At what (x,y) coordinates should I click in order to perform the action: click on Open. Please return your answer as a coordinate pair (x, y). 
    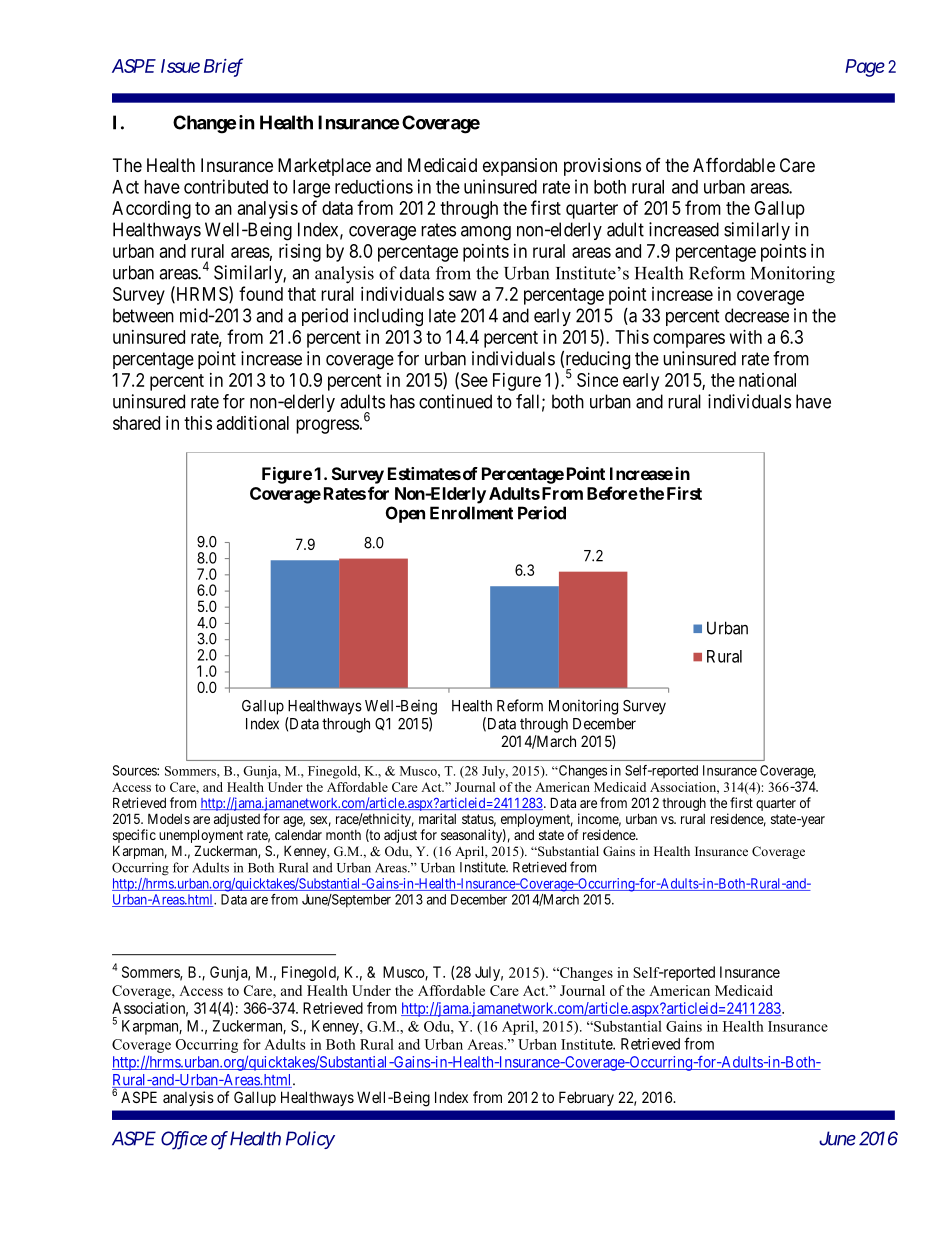
    Looking at the image, I should click on (405, 514).
